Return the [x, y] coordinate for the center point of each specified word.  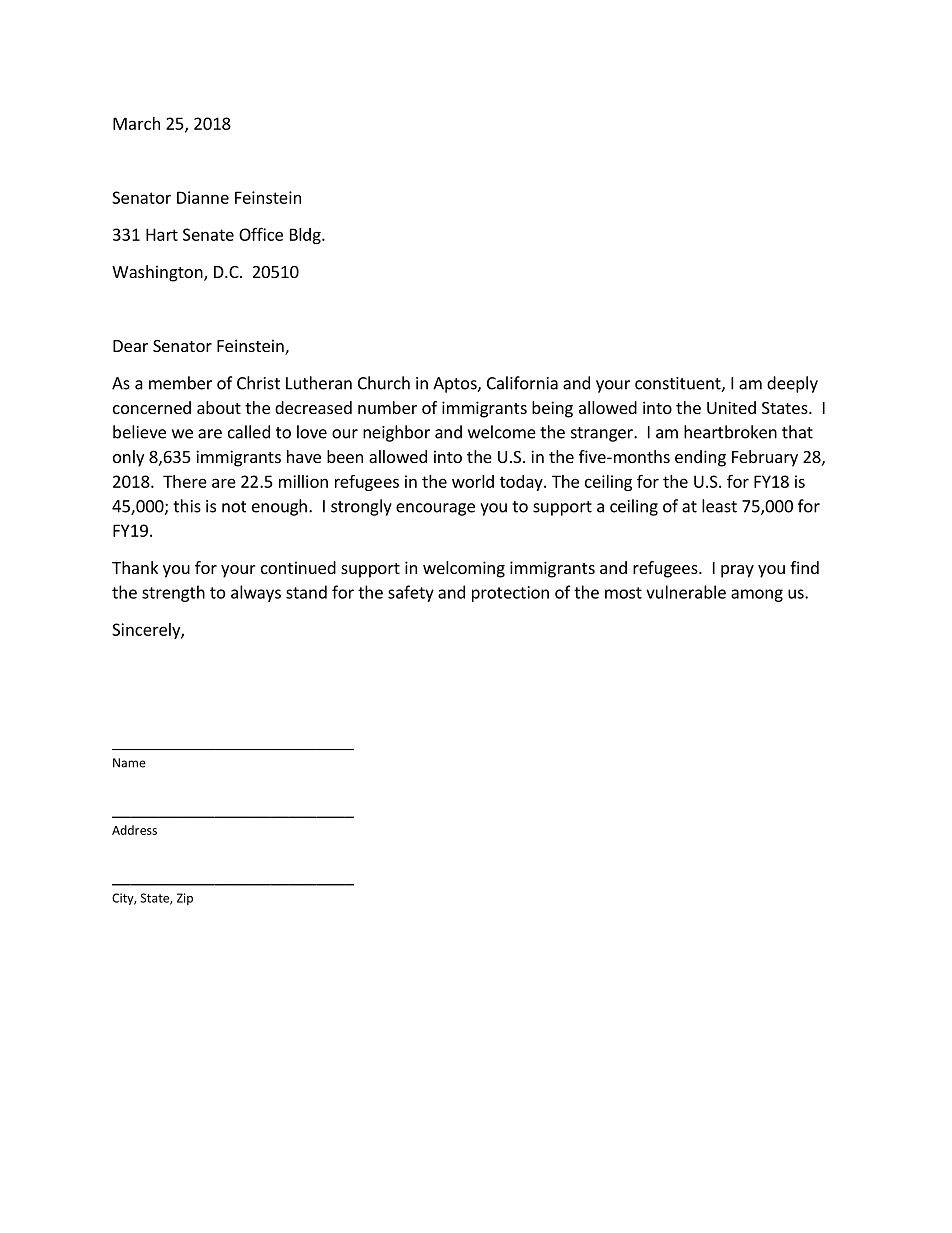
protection [510, 594]
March [136, 123]
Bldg [306, 236]
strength [173, 593]
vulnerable [686, 592]
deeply [792, 384]
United [731, 407]
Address [134, 830]
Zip [185, 899]
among [757, 595]
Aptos [456, 385]
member [180, 383]
